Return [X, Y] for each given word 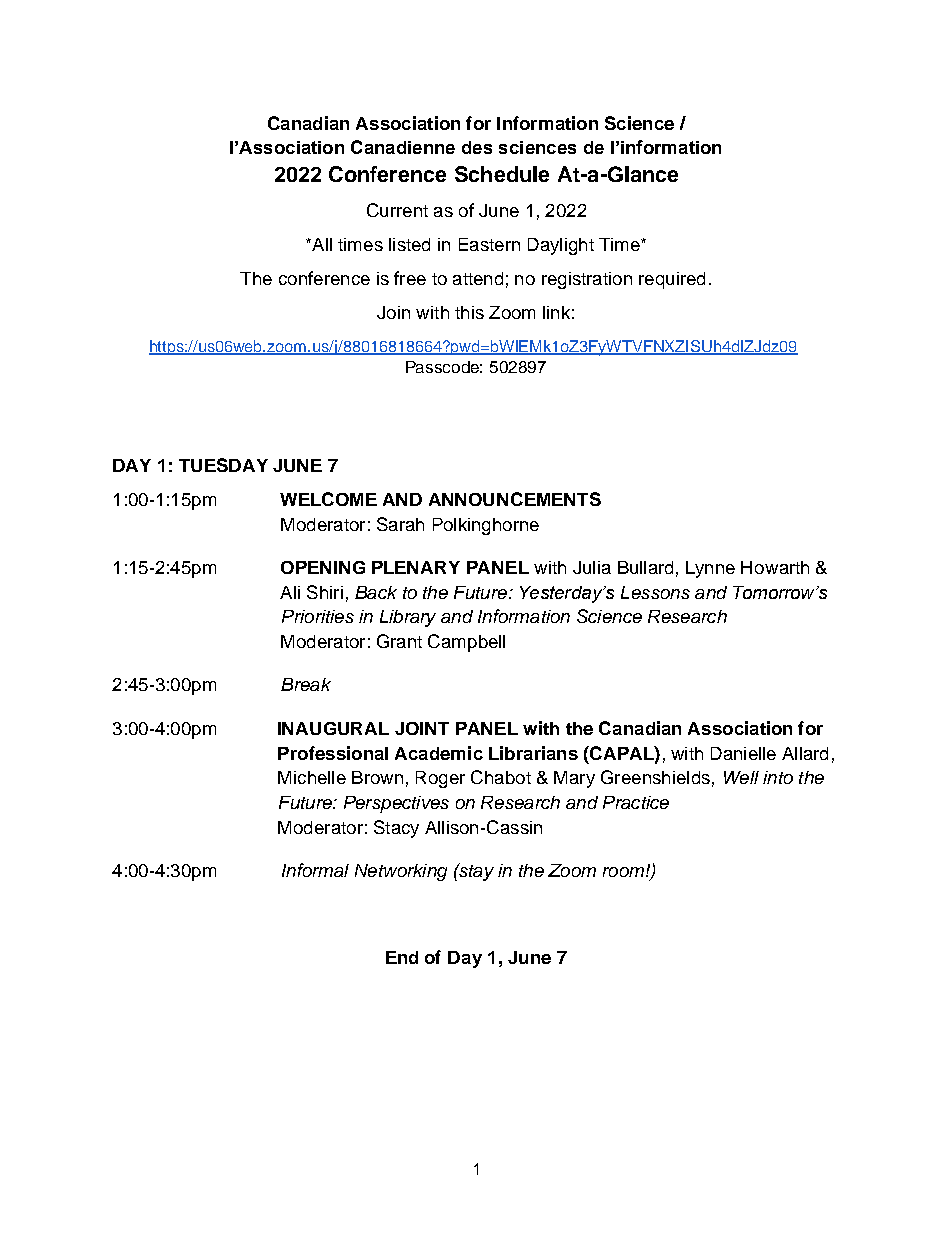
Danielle [743, 753]
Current [397, 210]
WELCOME [328, 499]
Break [306, 684]
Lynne [710, 569]
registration [587, 280]
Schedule [502, 174]
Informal [315, 870]
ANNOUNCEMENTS [515, 499]
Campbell [466, 643]
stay [475, 872]
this [469, 312]
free [410, 278]
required [672, 280]
